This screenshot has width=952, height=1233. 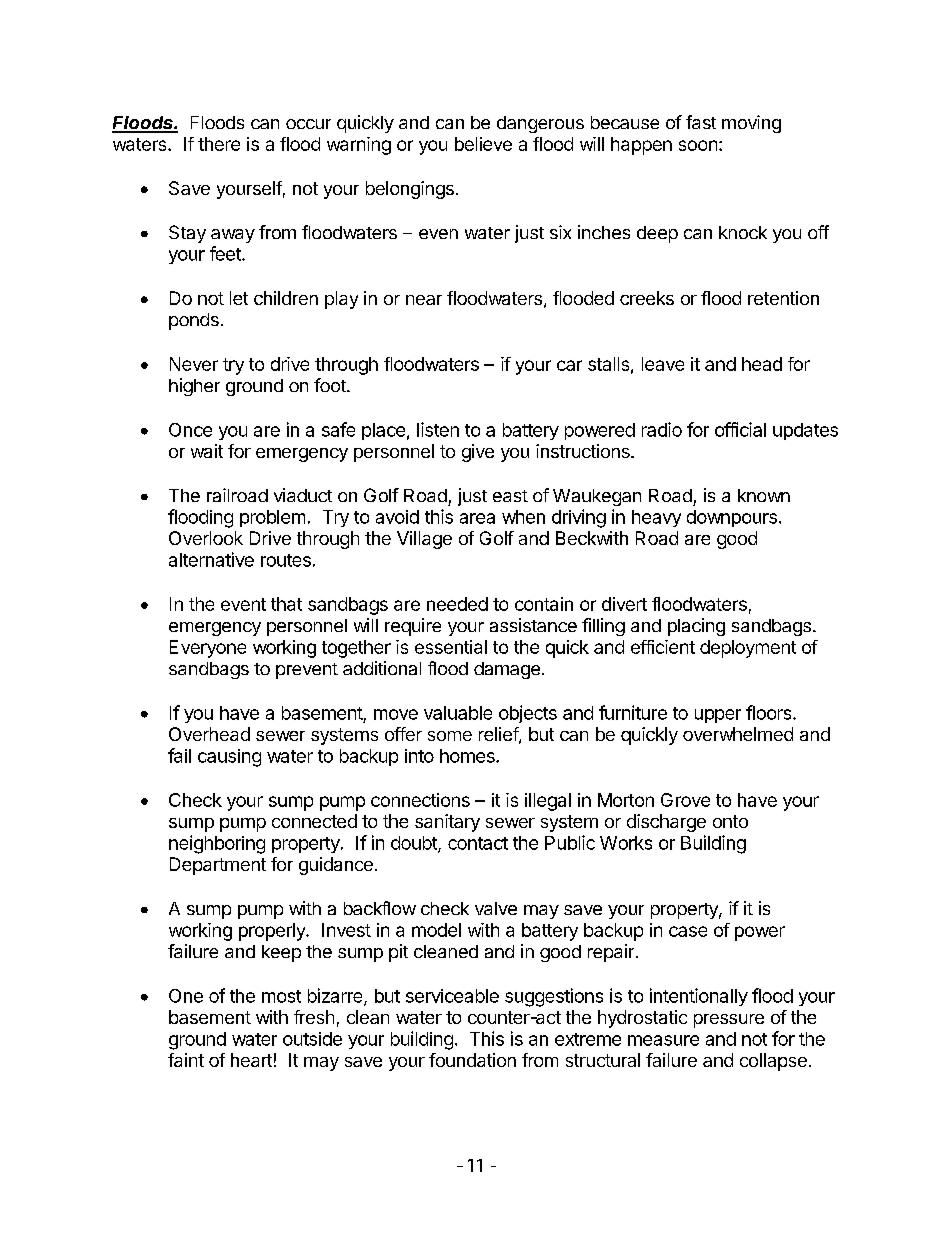 What do you see at coordinates (472, 1060) in the screenshot?
I see `foundation` at bounding box center [472, 1060].
